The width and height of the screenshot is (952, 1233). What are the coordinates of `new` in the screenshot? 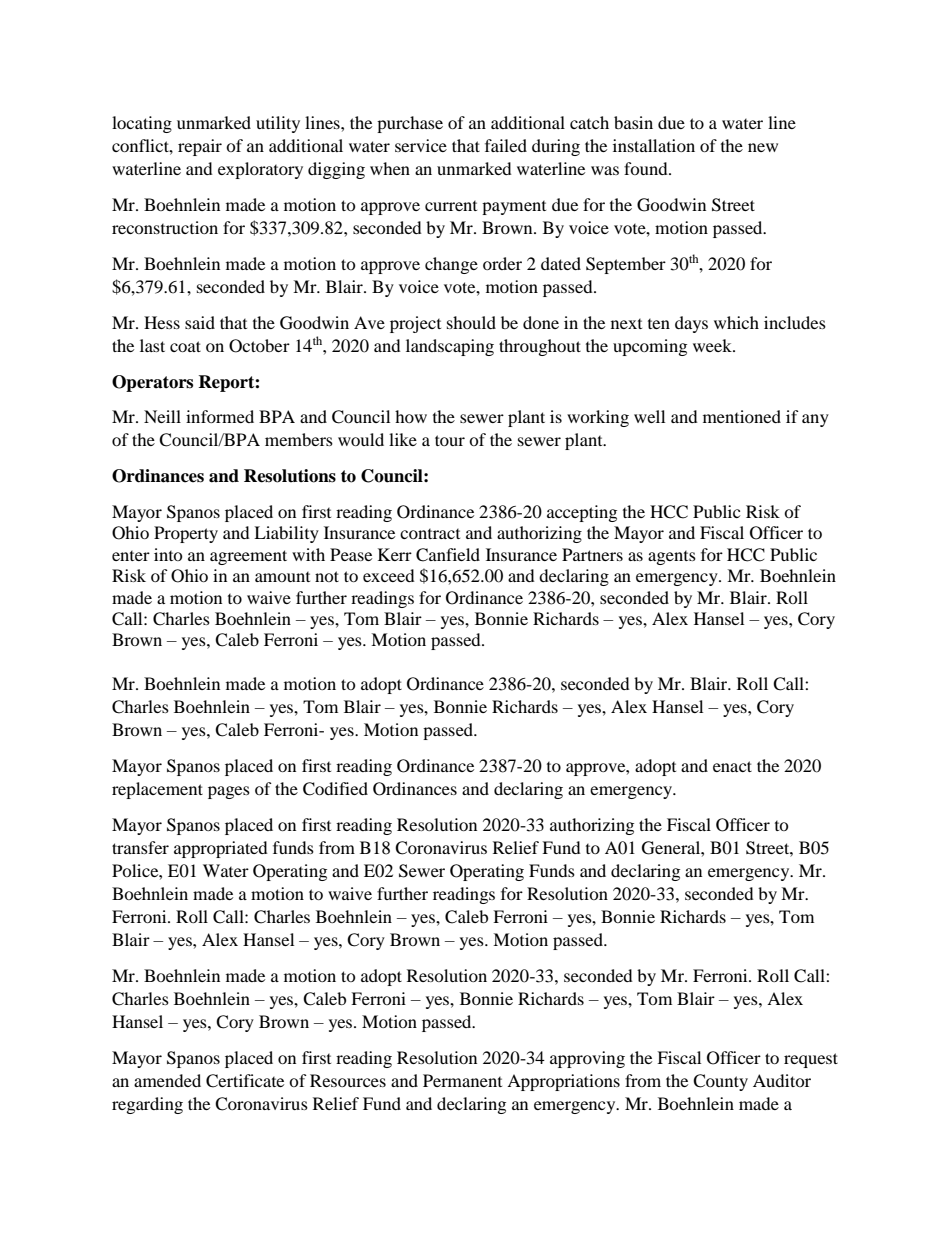 It's located at (763, 147).
